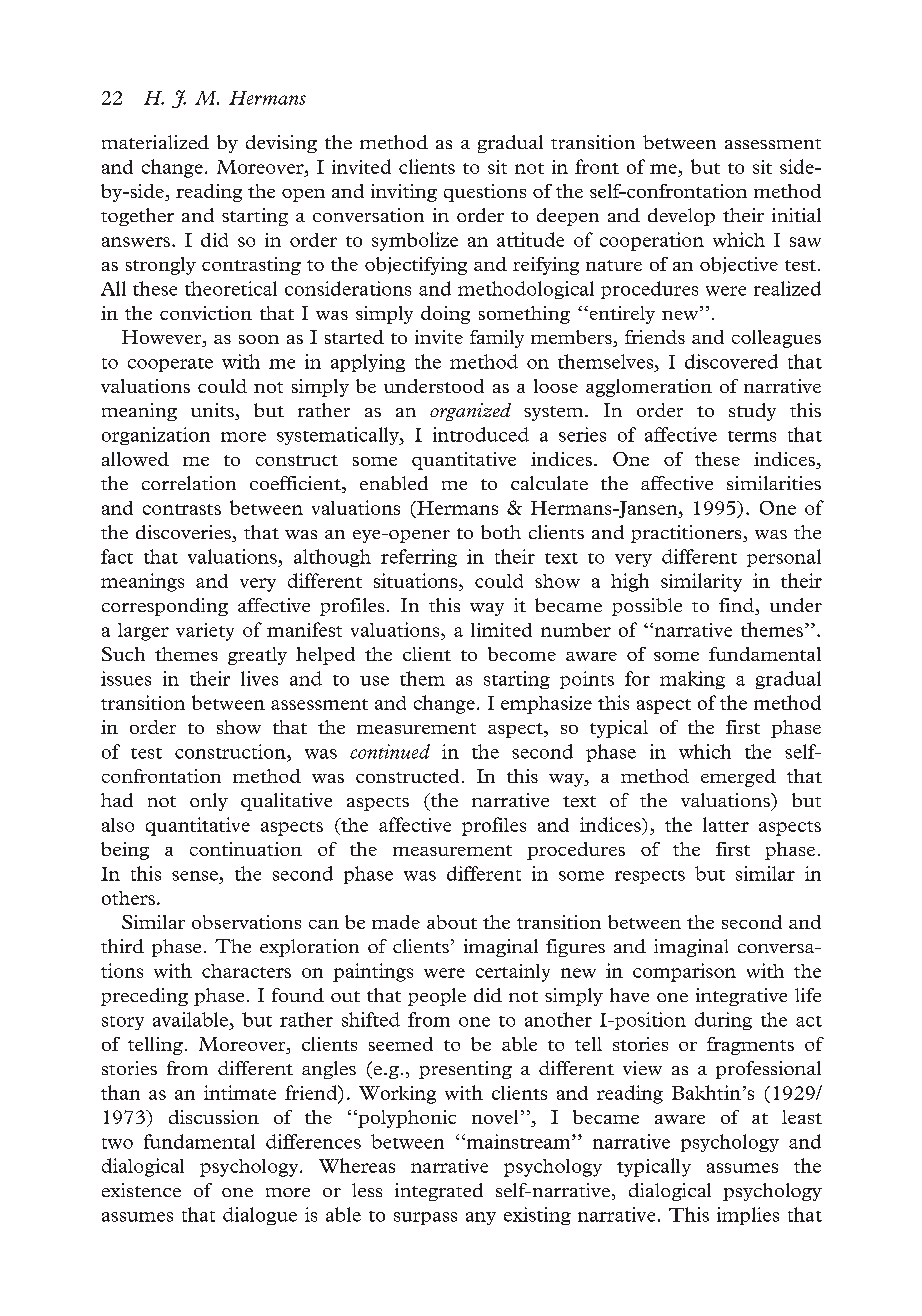  Describe the element at coordinates (404, 193) in the screenshot. I see `inviting` at that location.
